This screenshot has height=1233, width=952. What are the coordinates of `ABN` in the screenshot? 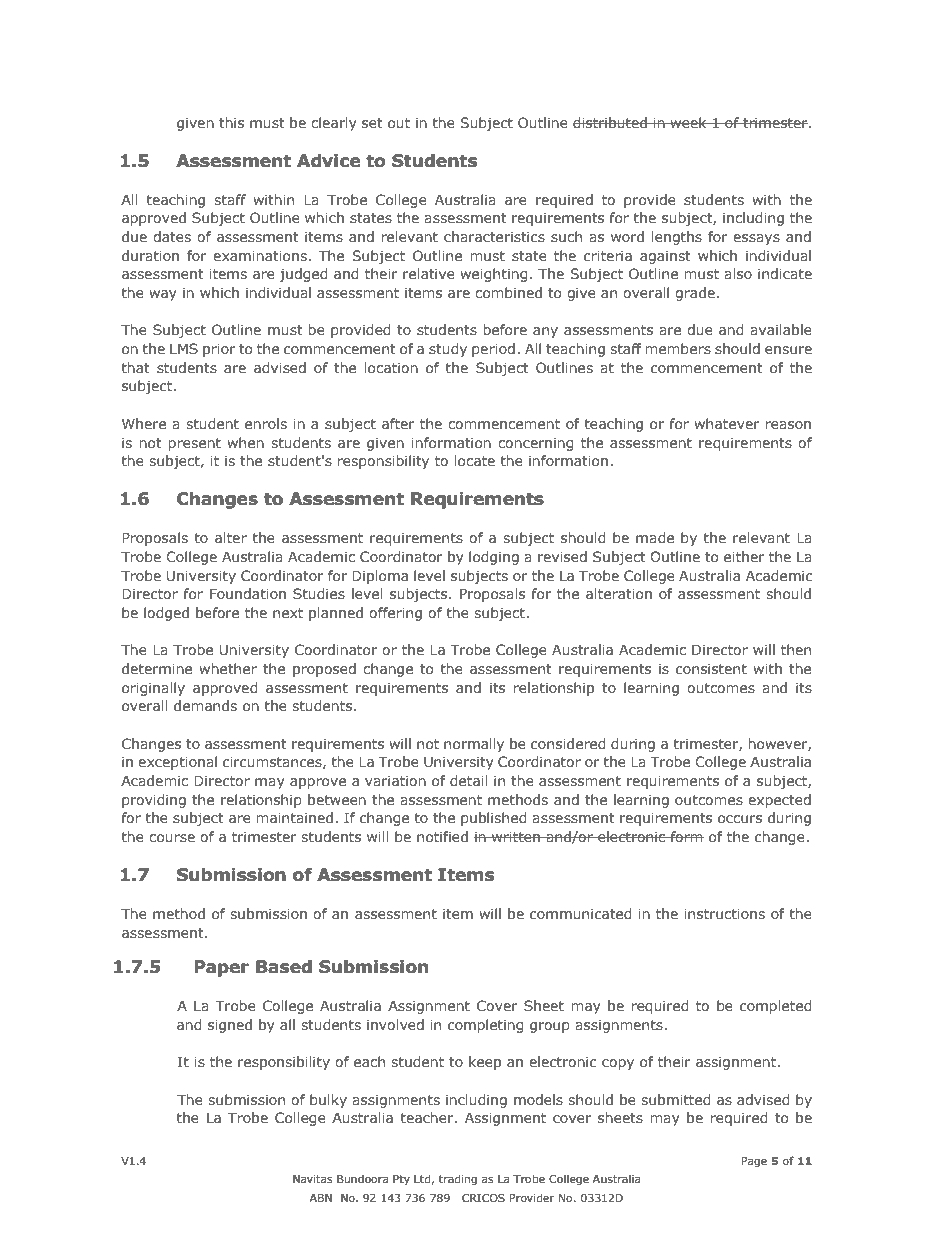 It's located at (321, 1198).
